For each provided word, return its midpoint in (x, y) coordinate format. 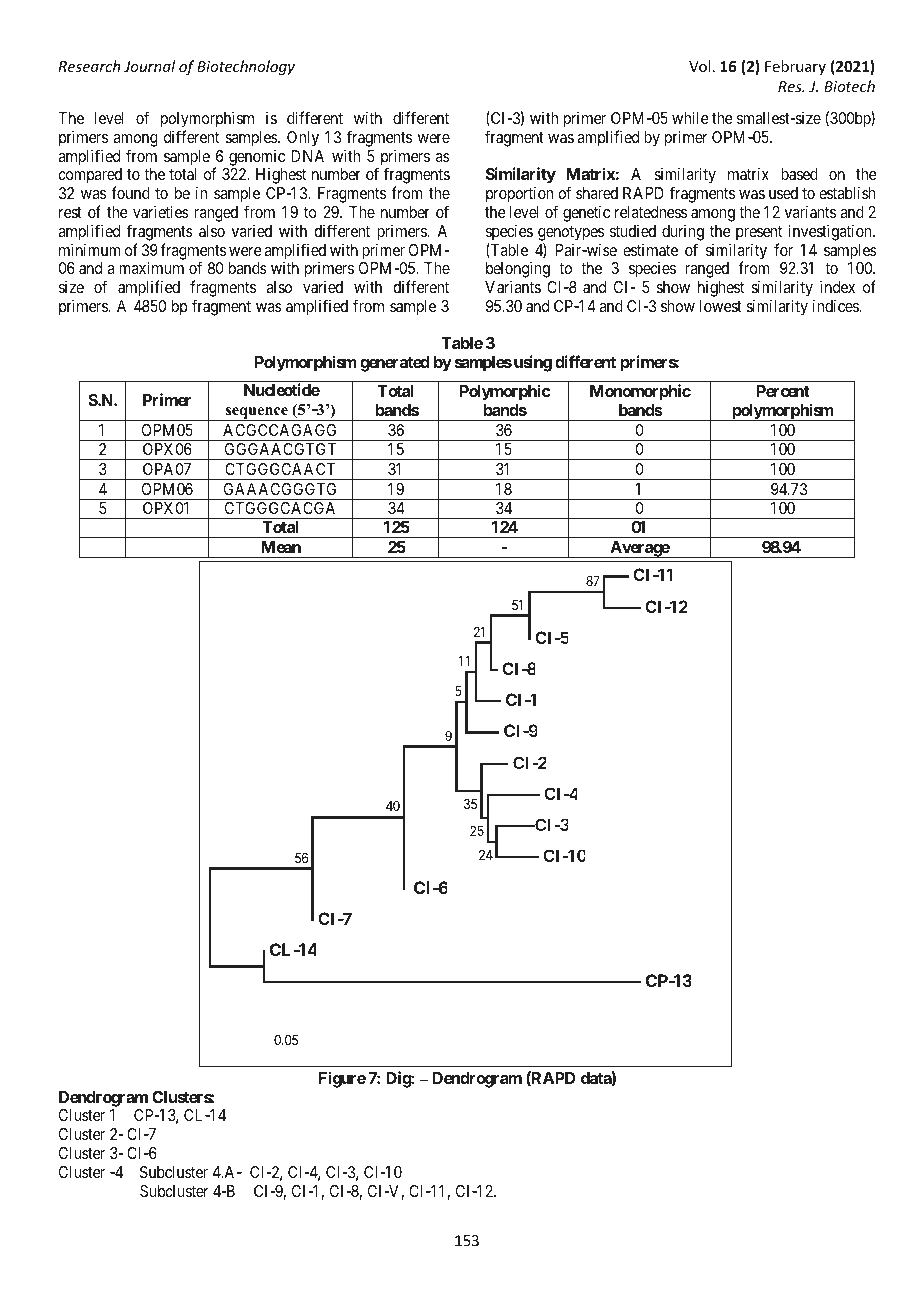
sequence (257, 414)
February (795, 67)
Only (303, 139)
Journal (149, 66)
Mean (281, 547)
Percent (783, 391)
